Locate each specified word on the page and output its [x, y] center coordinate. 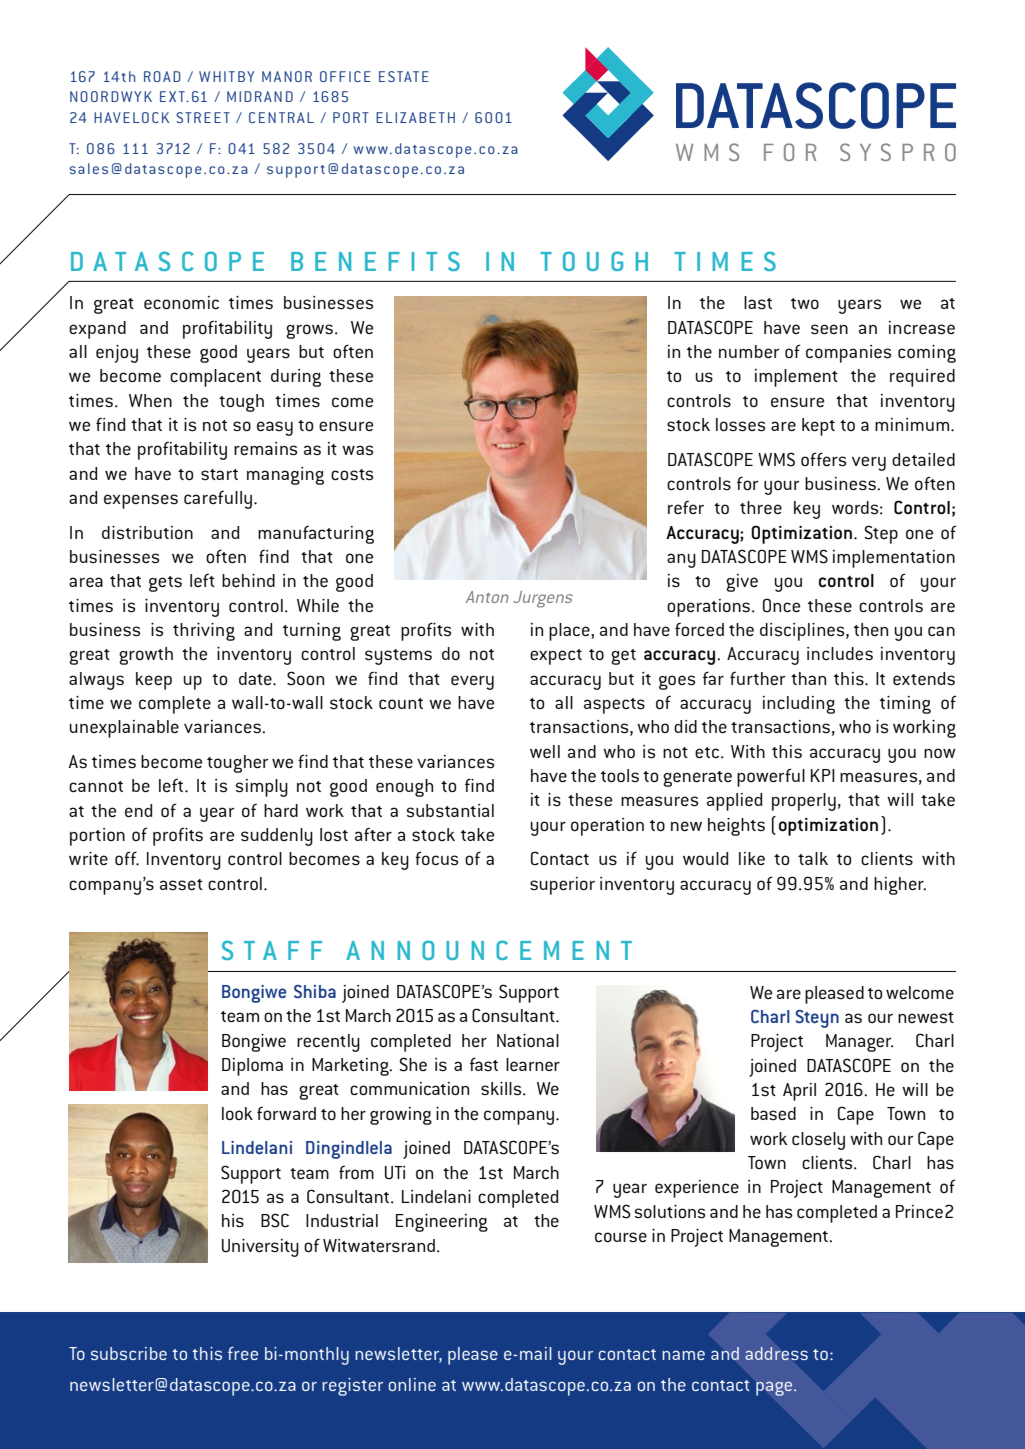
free [243, 1353]
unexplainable [124, 729]
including [799, 705]
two [805, 303]
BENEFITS [375, 261]
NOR [298, 76]
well [545, 751]
